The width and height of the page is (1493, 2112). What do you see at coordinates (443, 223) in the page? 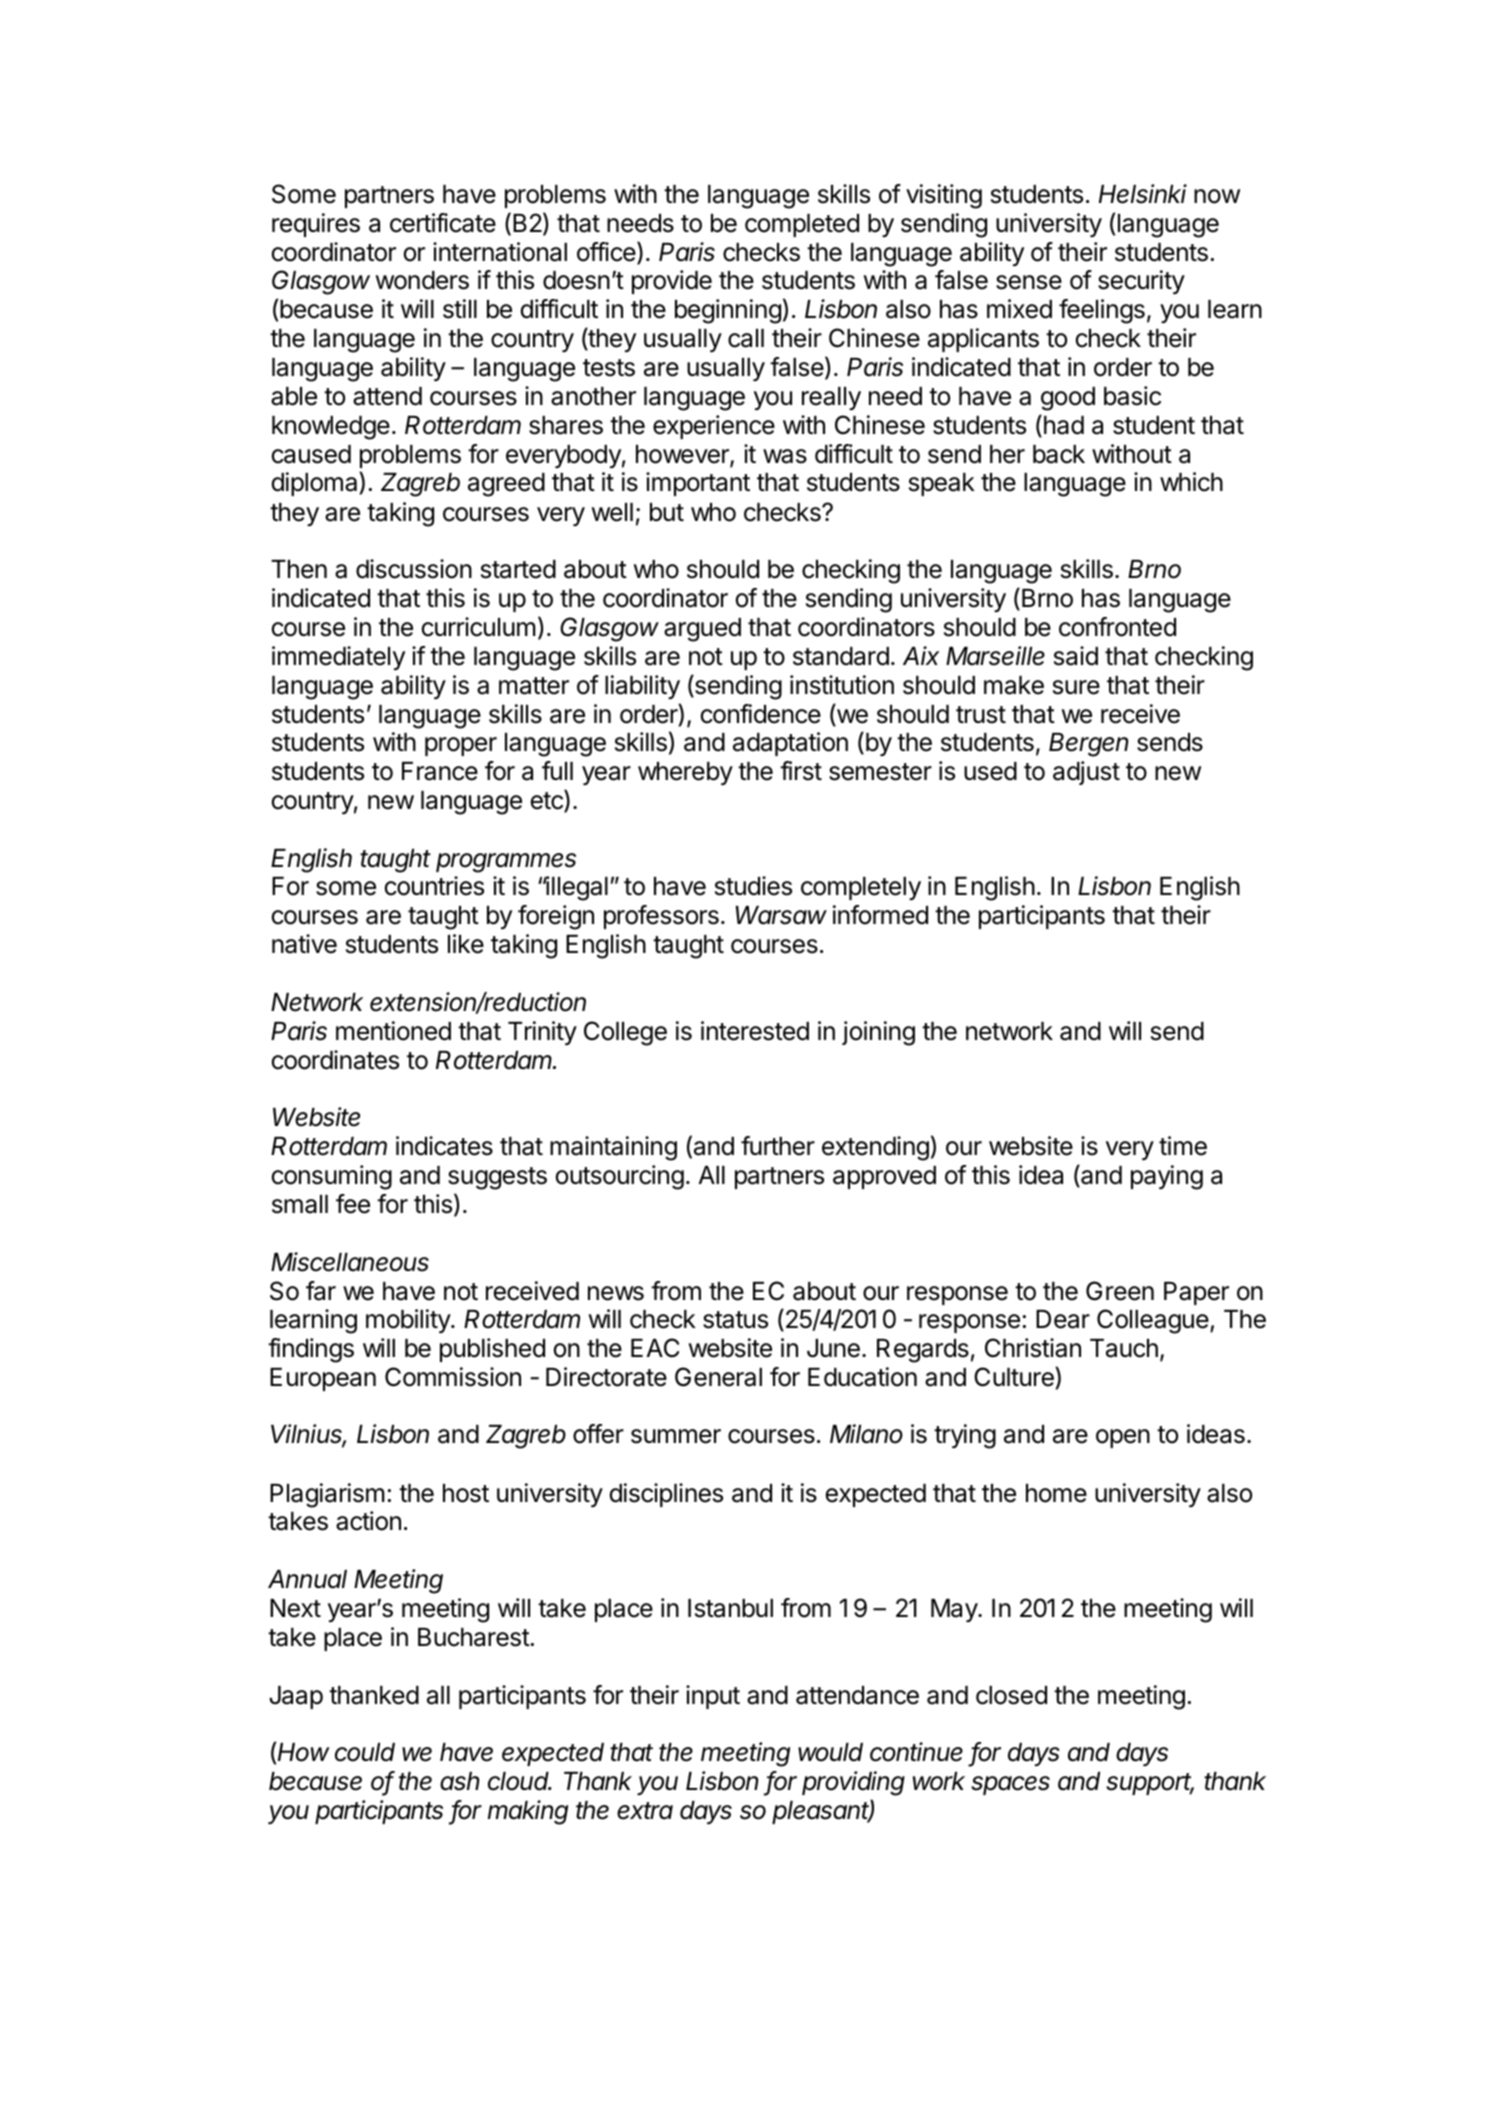
I see `certificate` at bounding box center [443, 223].
